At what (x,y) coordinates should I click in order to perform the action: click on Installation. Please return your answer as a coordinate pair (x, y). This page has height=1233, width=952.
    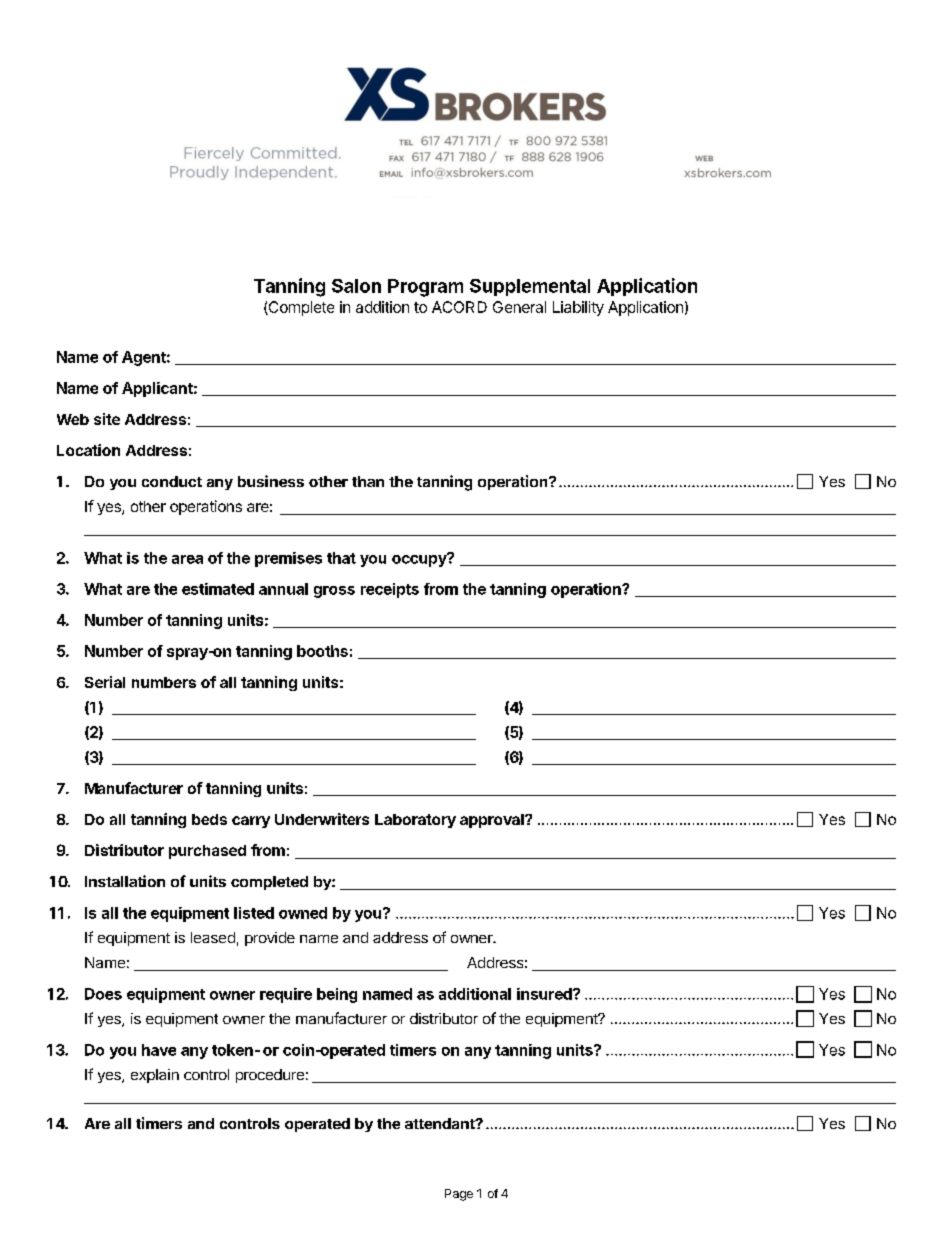
    Looking at the image, I should click on (125, 881).
